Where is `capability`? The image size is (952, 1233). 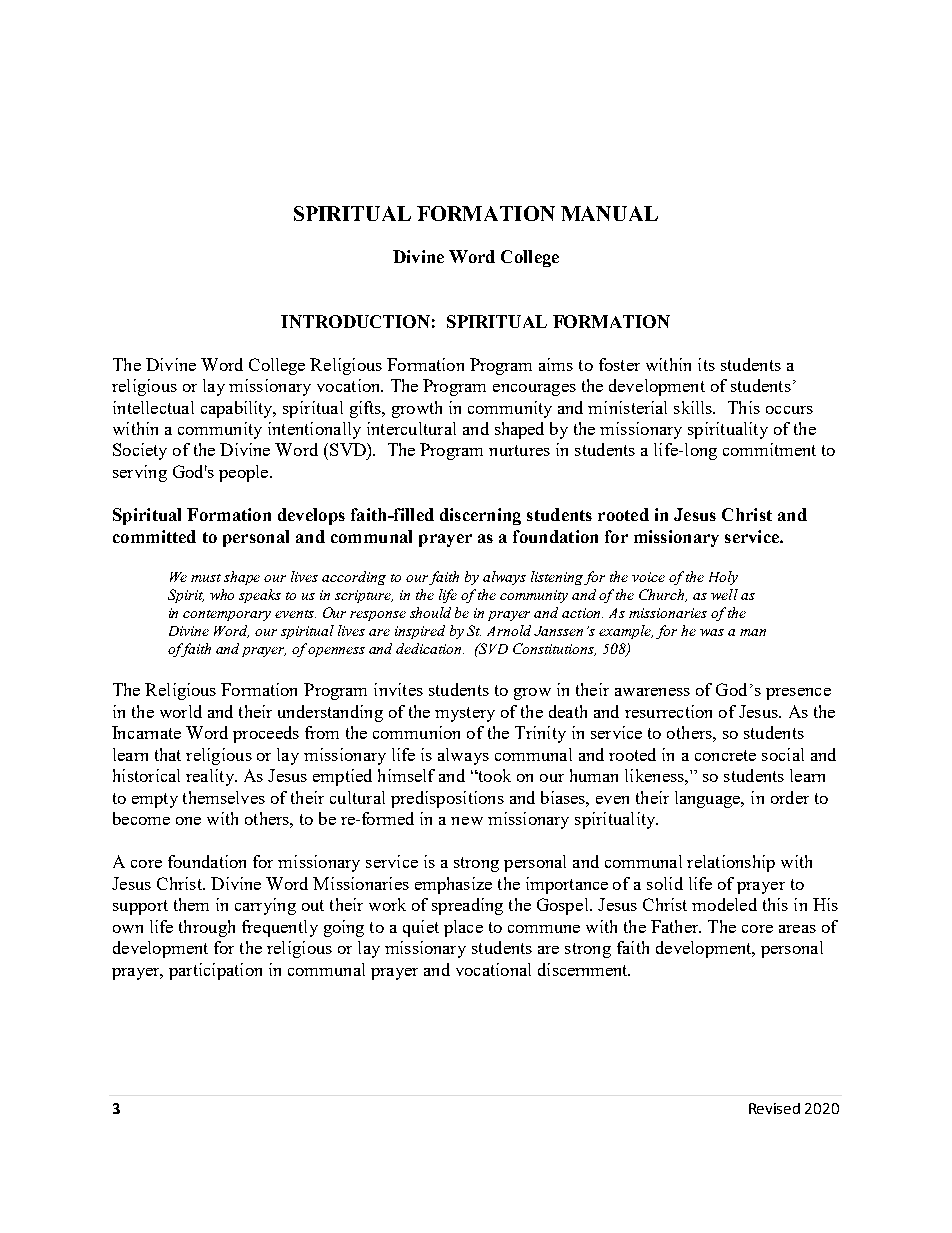
capability is located at coordinates (238, 409).
